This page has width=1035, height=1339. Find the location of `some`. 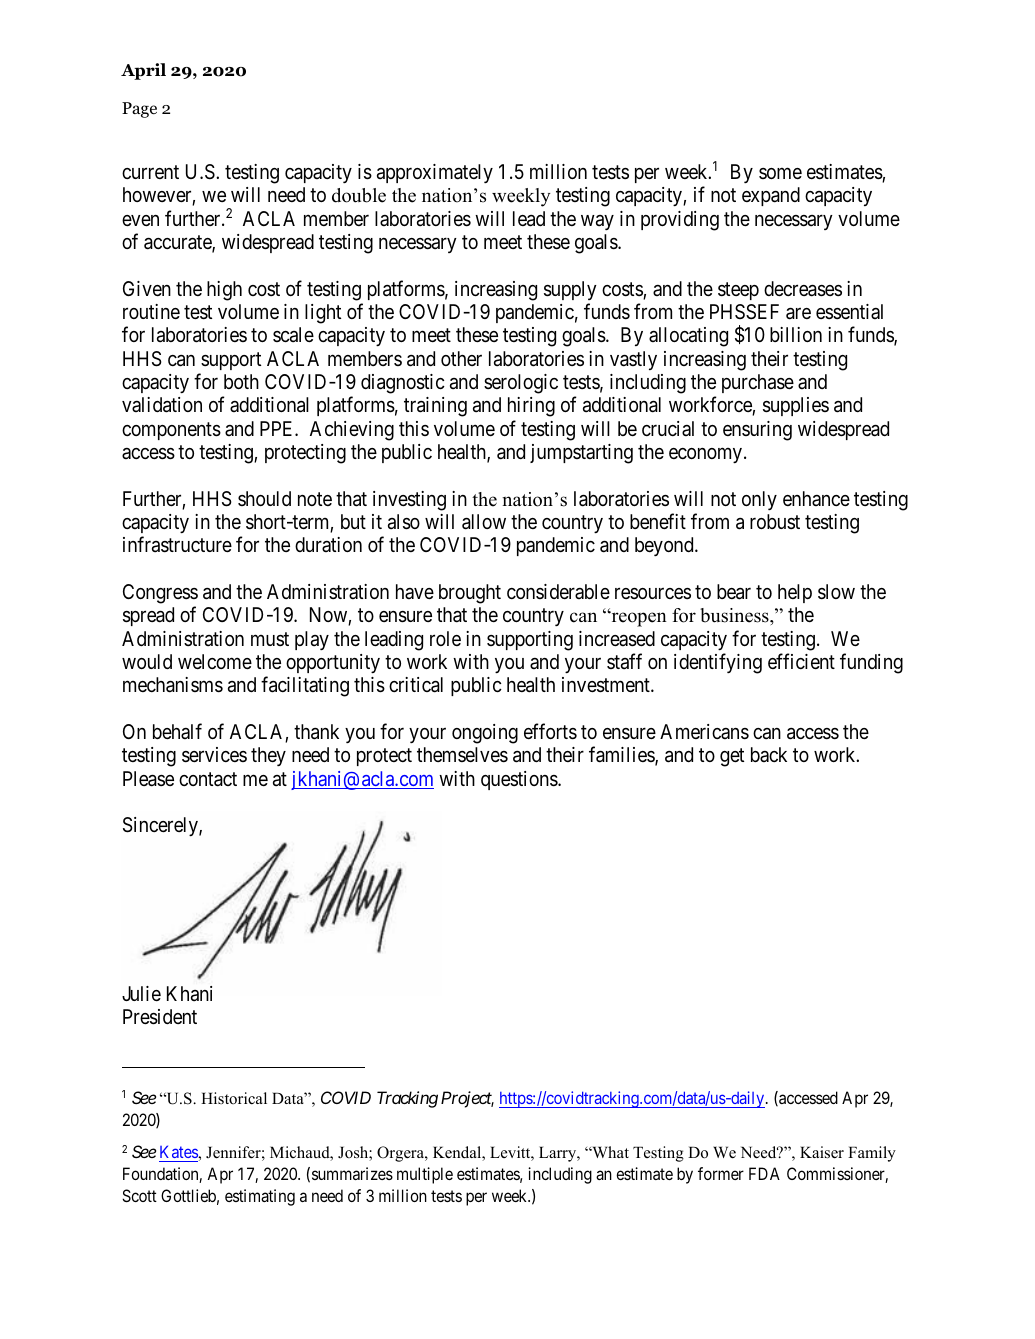

some is located at coordinates (780, 173).
